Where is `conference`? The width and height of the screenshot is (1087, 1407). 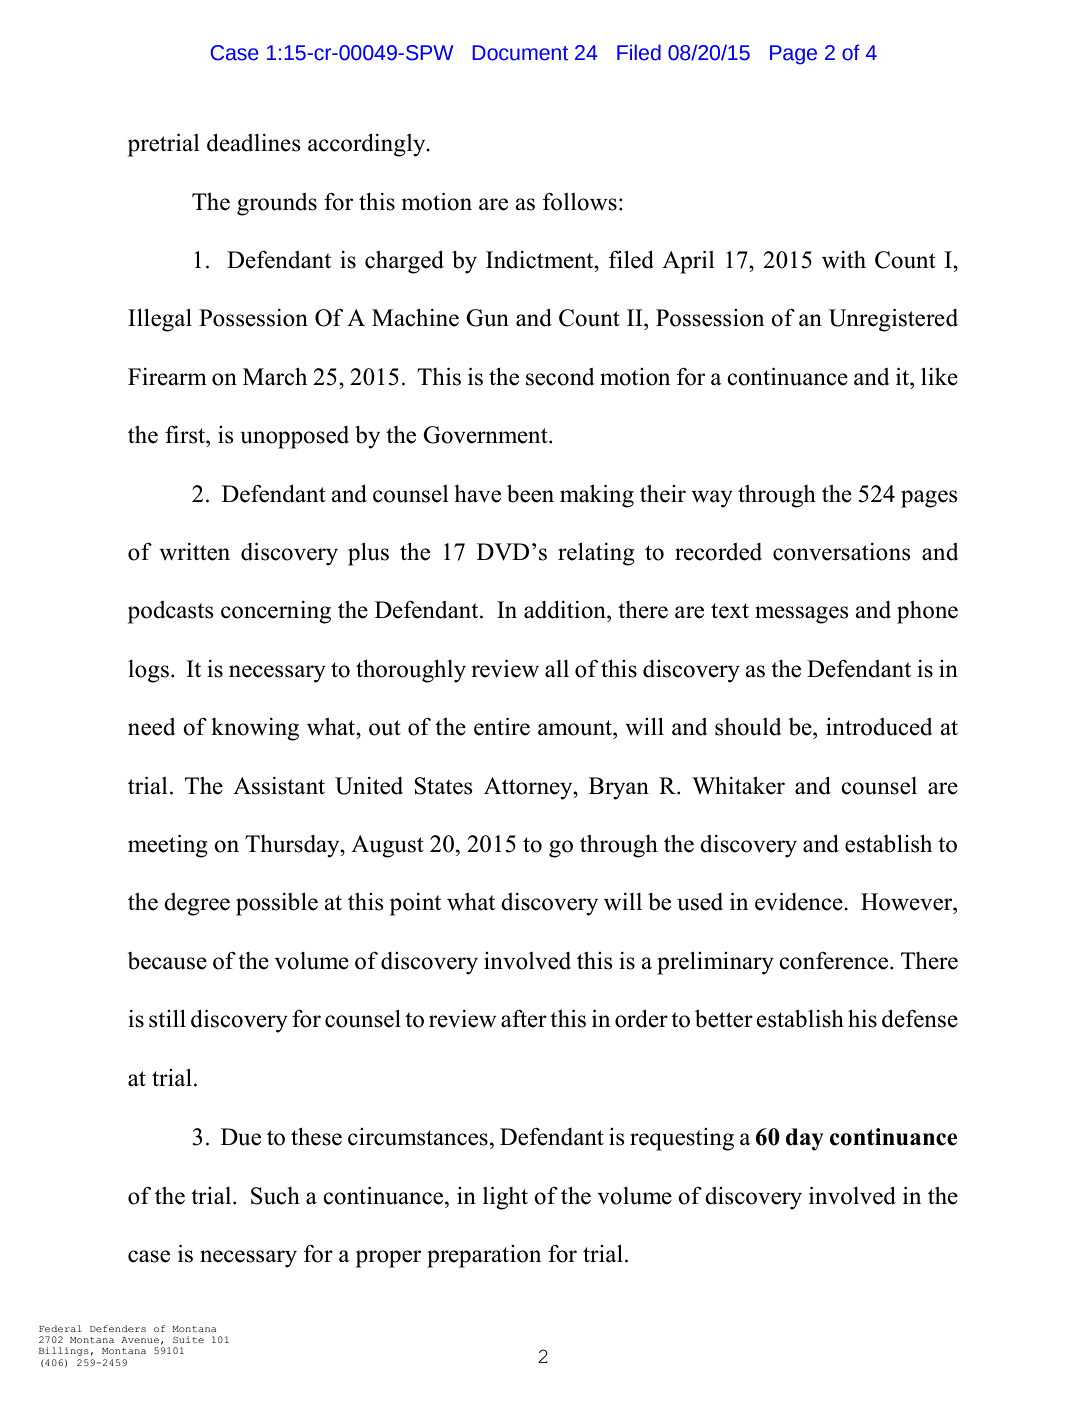
conference is located at coordinates (835, 961).
